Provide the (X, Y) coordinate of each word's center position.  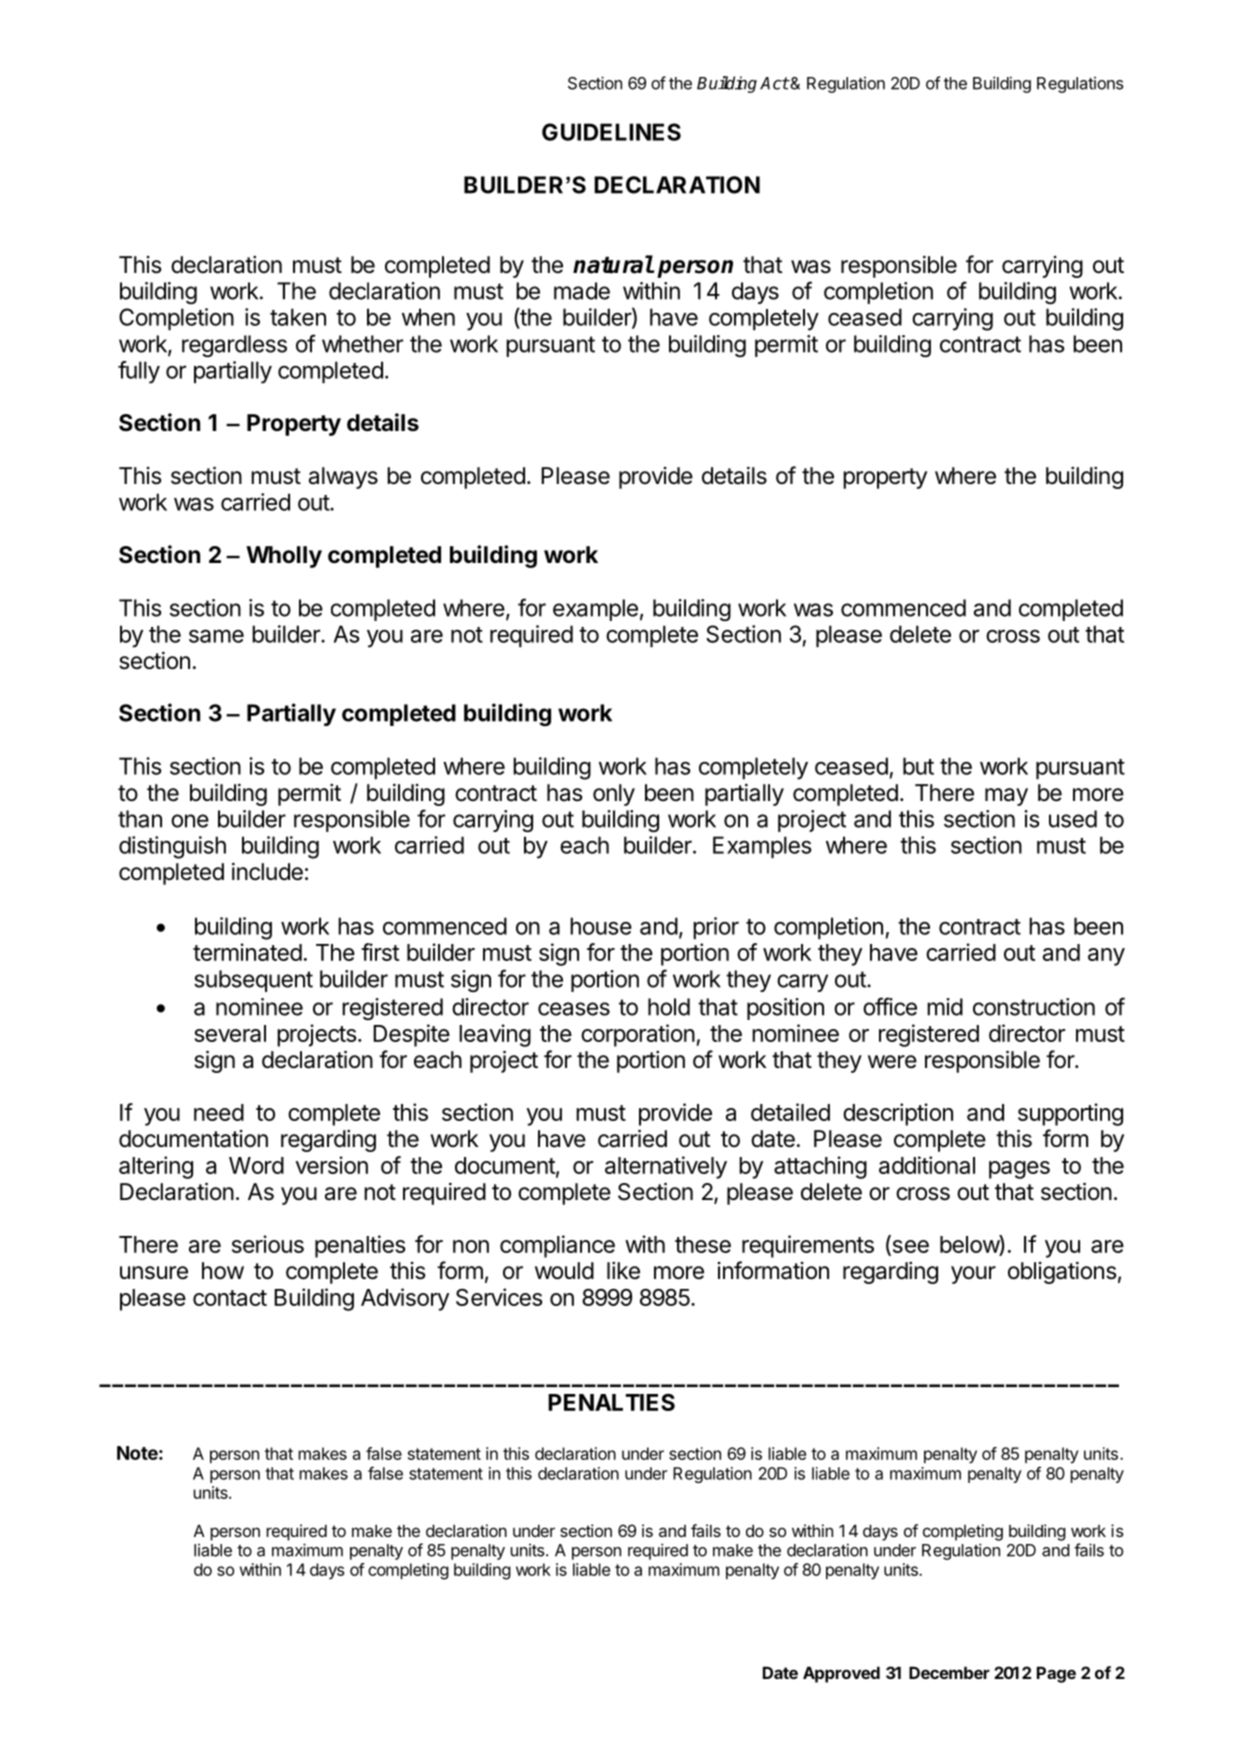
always (343, 478)
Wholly (284, 557)
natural (613, 264)
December (949, 1672)
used (1073, 819)
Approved (841, 1674)
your (973, 1275)
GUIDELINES (611, 132)
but (918, 766)
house (601, 926)
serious (268, 1244)
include (267, 871)
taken (298, 317)
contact (230, 1298)
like (623, 1271)
